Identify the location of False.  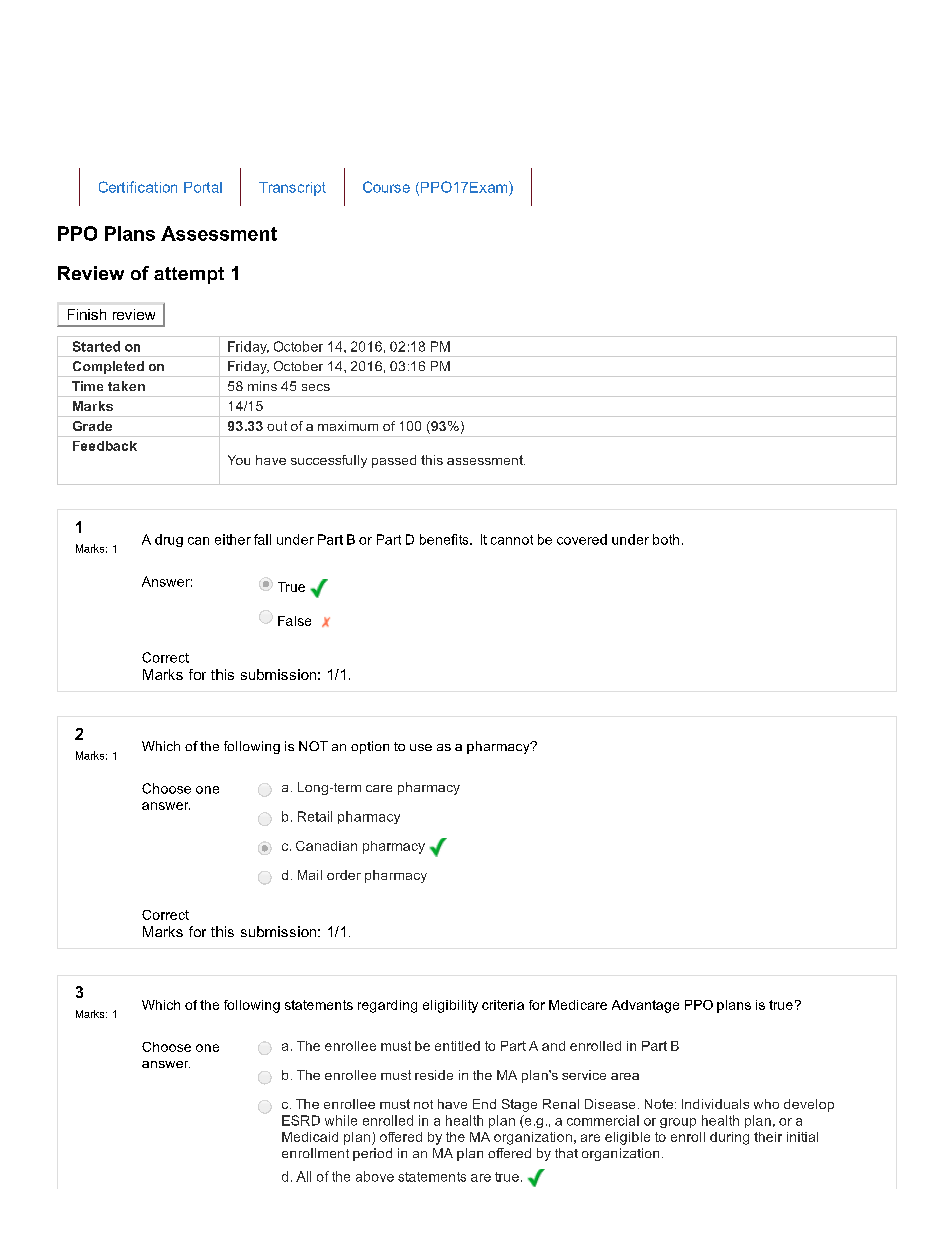
(294, 621).
